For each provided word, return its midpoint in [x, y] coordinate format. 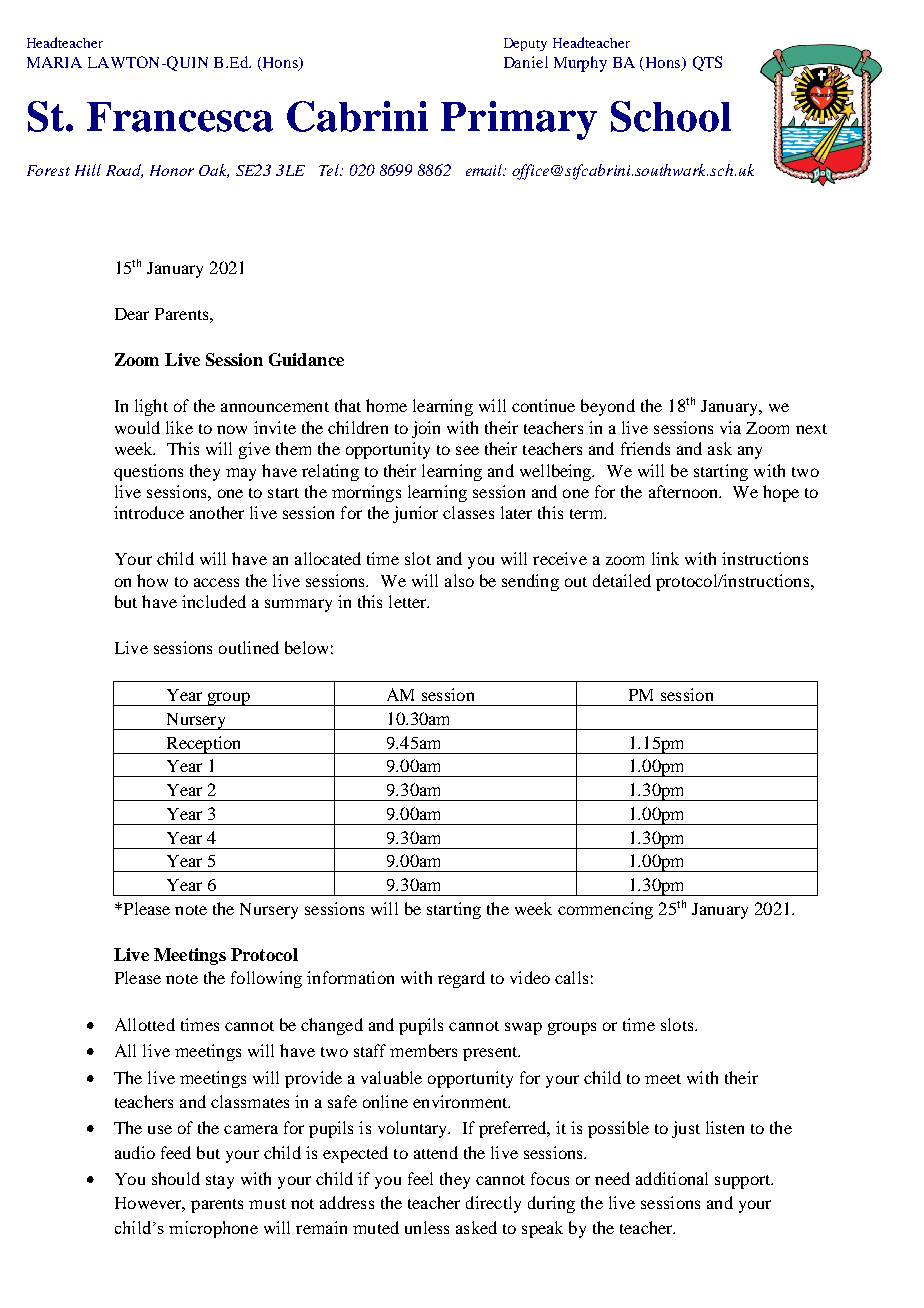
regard [461, 979]
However [150, 1204]
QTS [707, 63]
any [750, 452]
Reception [204, 745]
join [426, 429]
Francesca [180, 117]
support [744, 1182]
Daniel [526, 62]
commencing [605, 910]
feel [420, 1178]
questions [148, 472]
